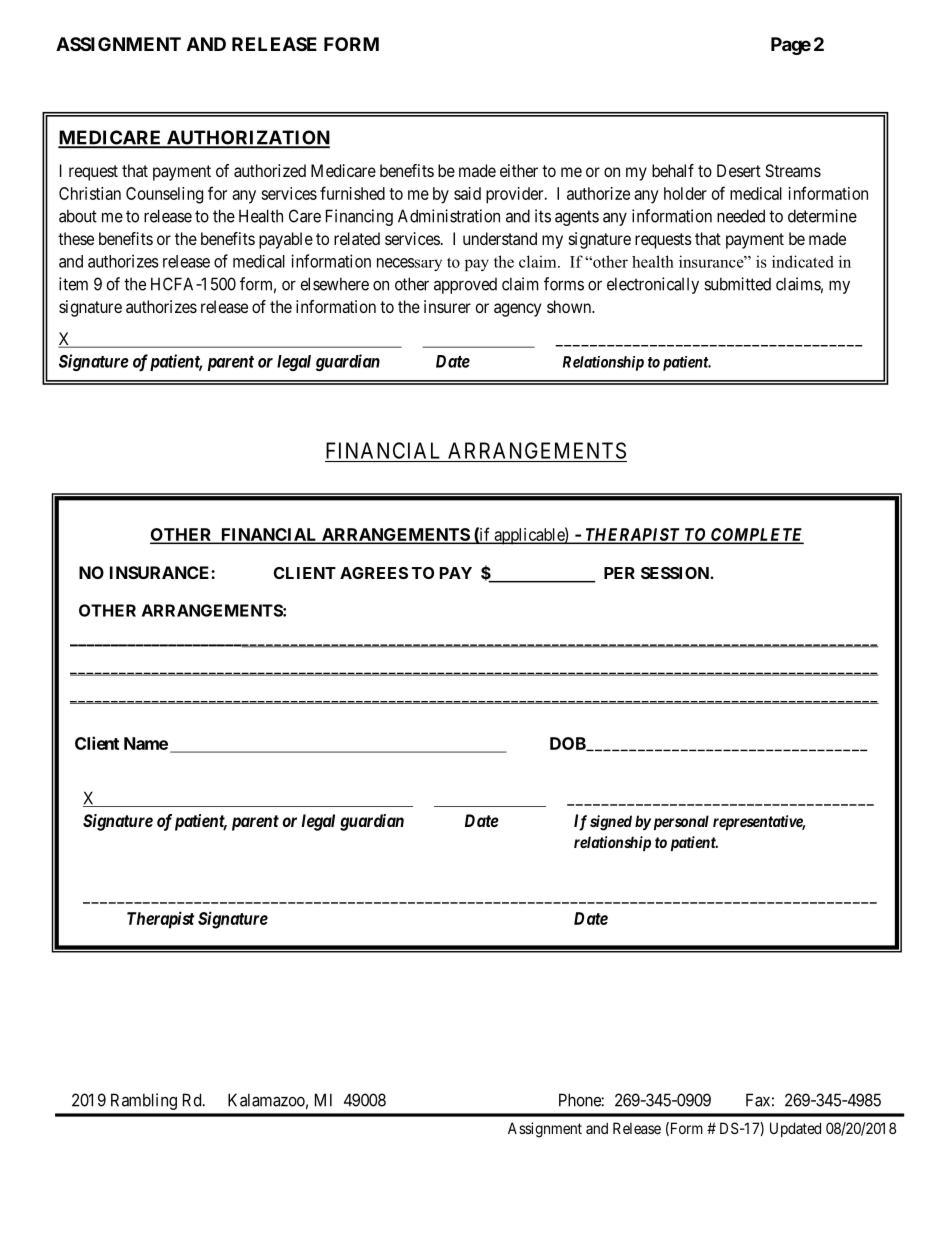 This screenshot has height=1233, width=952. I want to click on AGREES, so click(374, 573).
